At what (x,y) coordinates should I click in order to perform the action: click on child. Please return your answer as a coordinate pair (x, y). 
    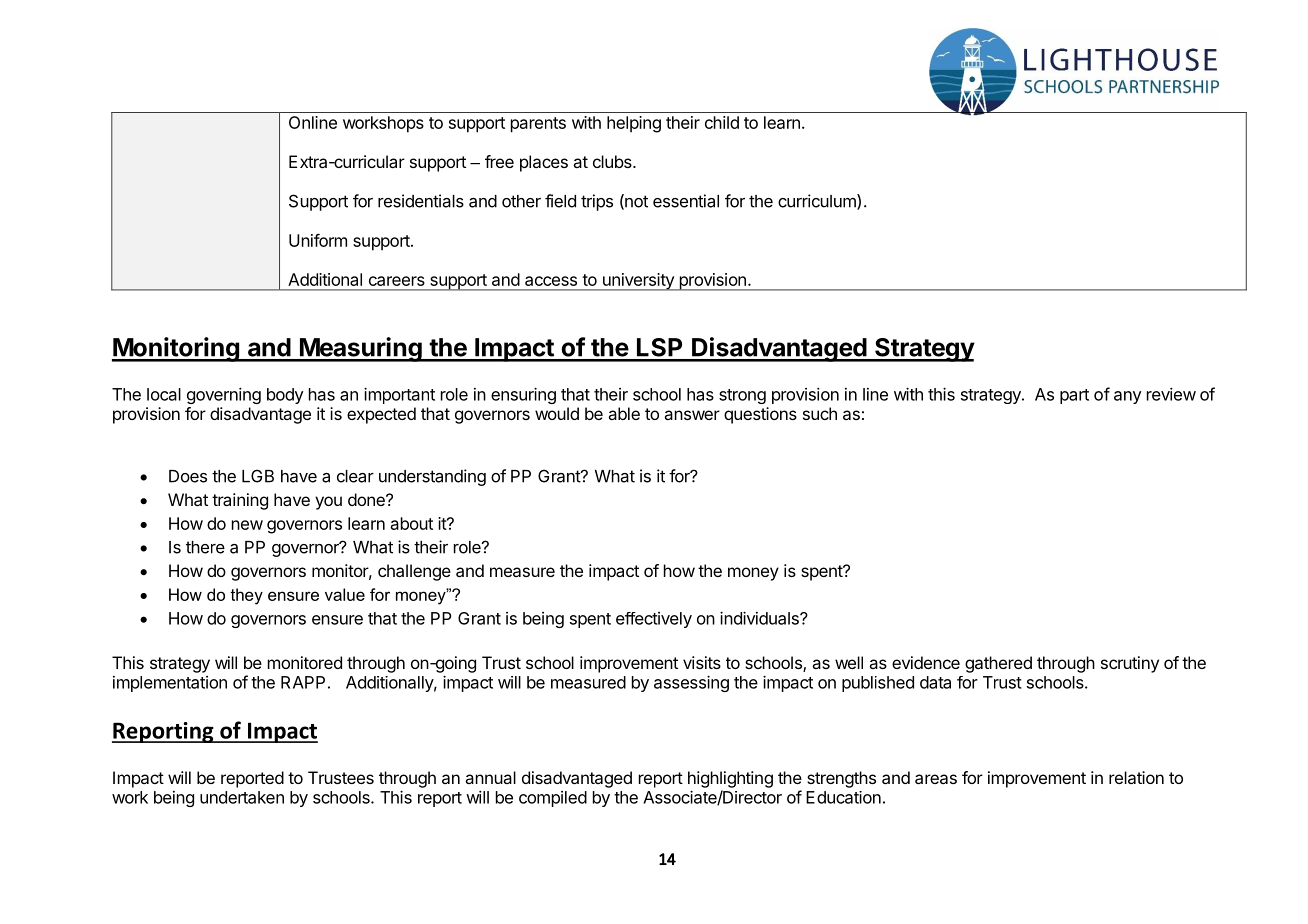
    Looking at the image, I should click on (722, 122).
